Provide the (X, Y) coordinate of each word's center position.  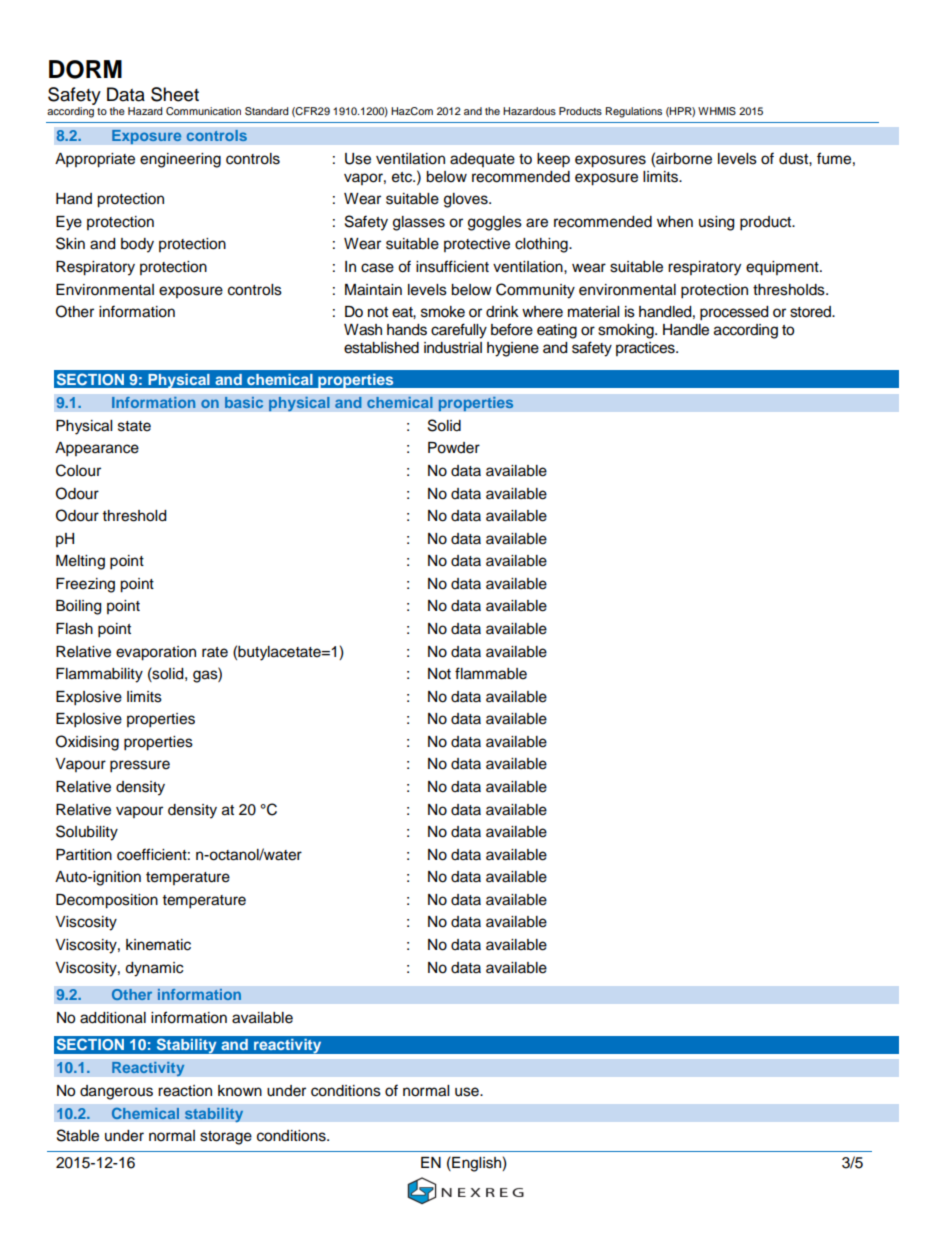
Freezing (85, 585)
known (240, 1091)
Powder (454, 448)
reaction (185, 1091)
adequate (482, 160)
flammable (491, 673)
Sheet (175, 94)
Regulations (634, 112)
